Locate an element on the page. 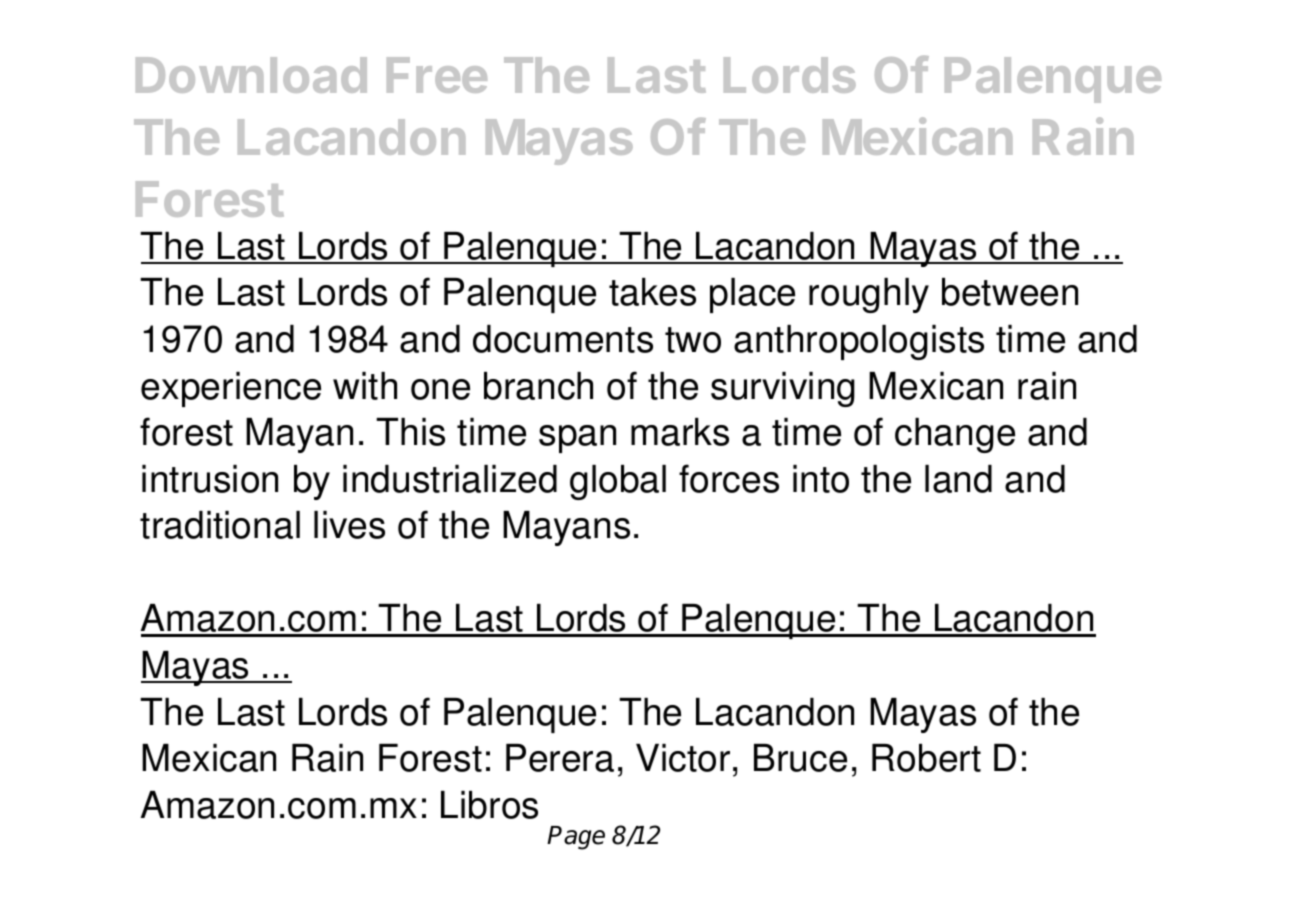  with is located at coordinates (365, 386).
